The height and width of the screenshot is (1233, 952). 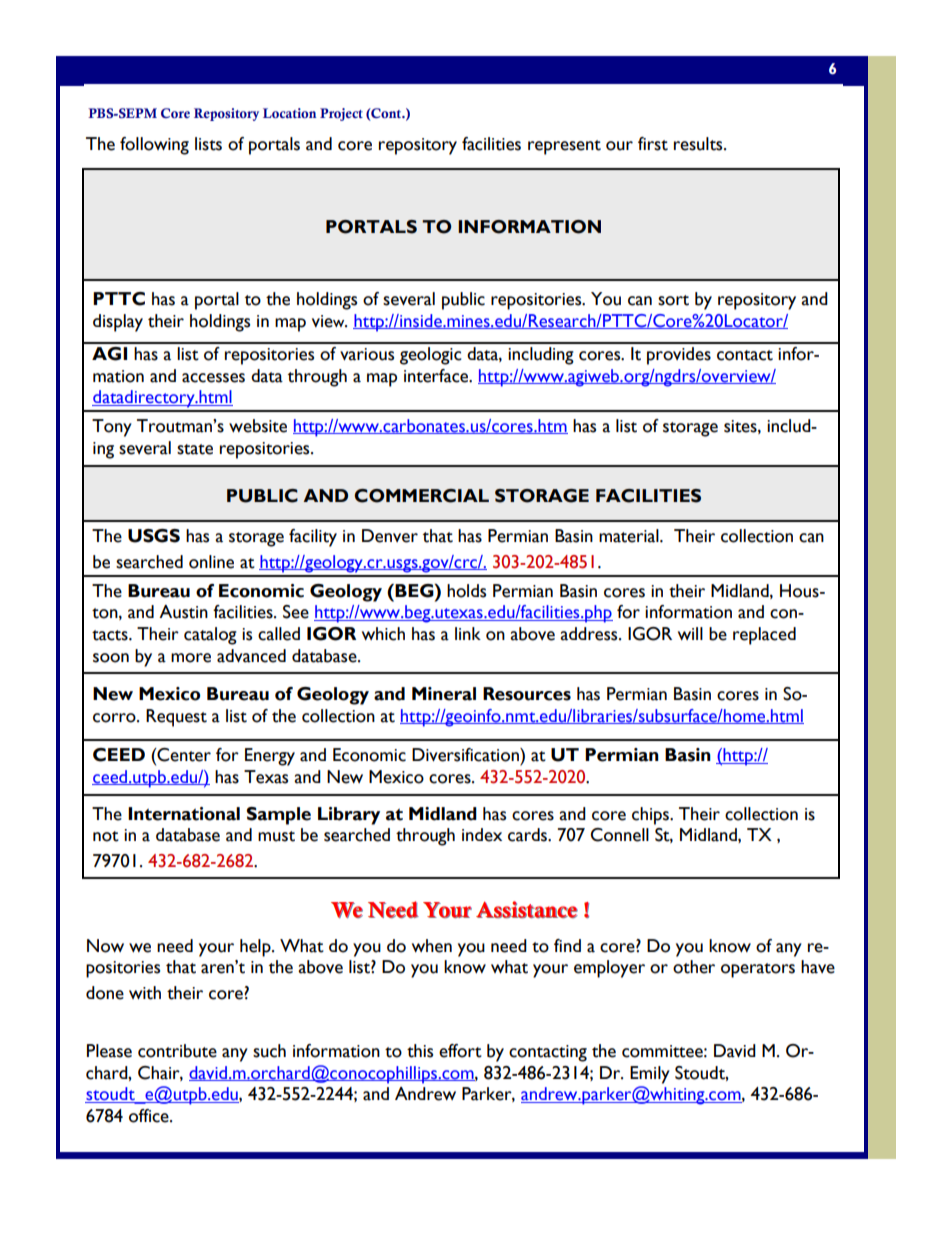 I want to click on link, so click(x=468, y=633).
